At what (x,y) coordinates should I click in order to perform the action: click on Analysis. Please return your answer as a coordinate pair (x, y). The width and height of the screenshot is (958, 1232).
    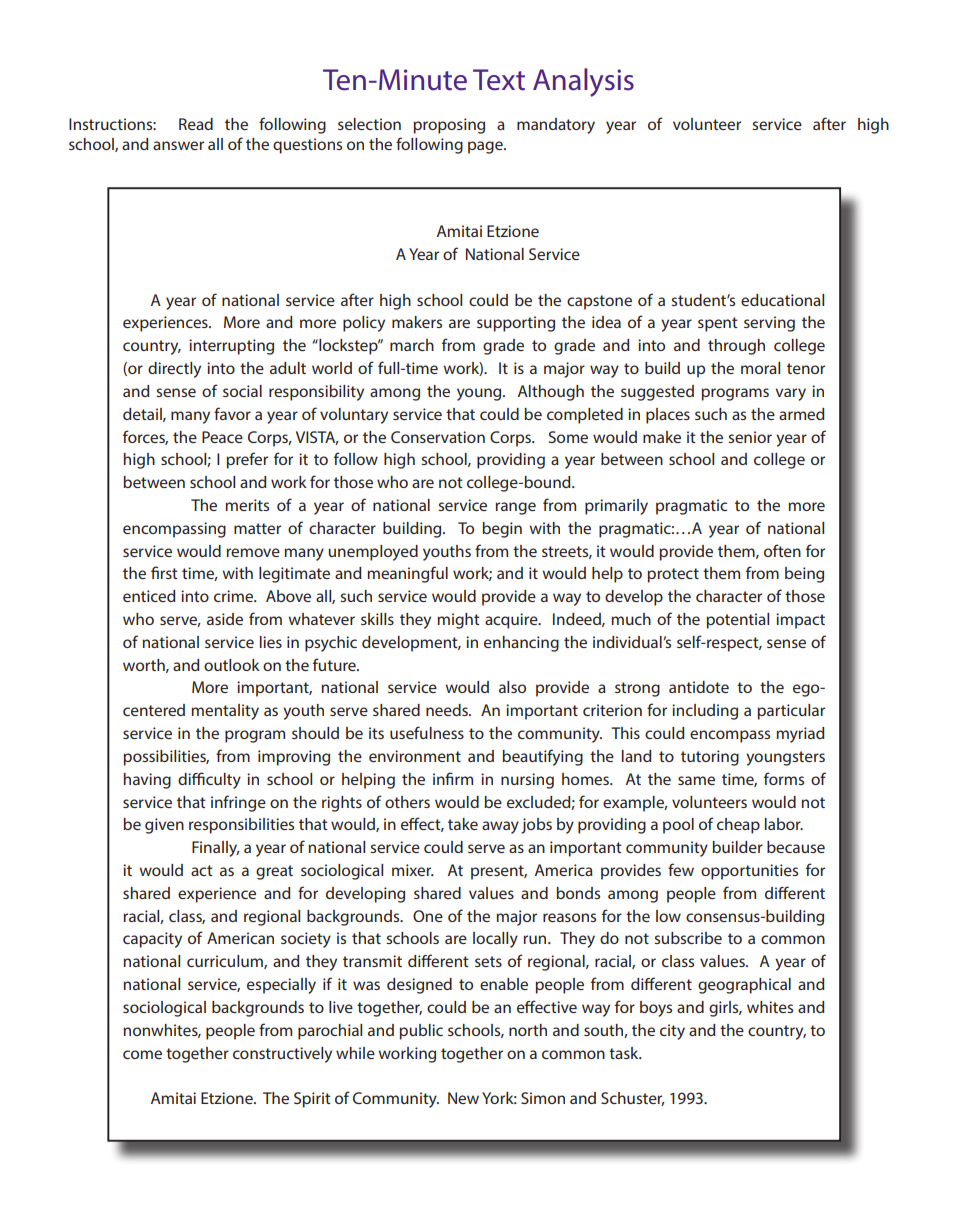
    Looking at the image, I should click on (583, 82).
